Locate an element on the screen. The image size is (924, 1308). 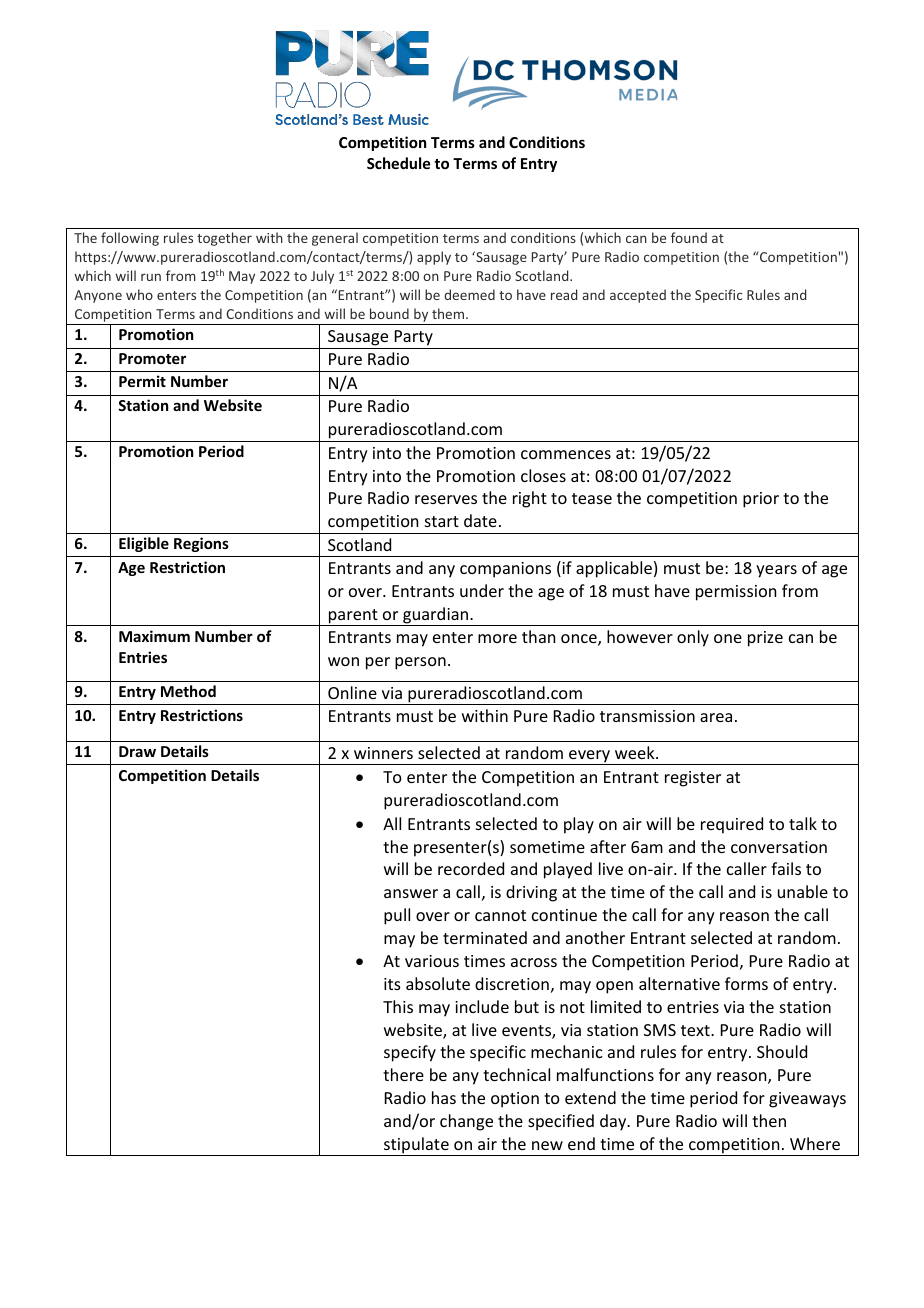
together is located at coordinates (224, 239).
